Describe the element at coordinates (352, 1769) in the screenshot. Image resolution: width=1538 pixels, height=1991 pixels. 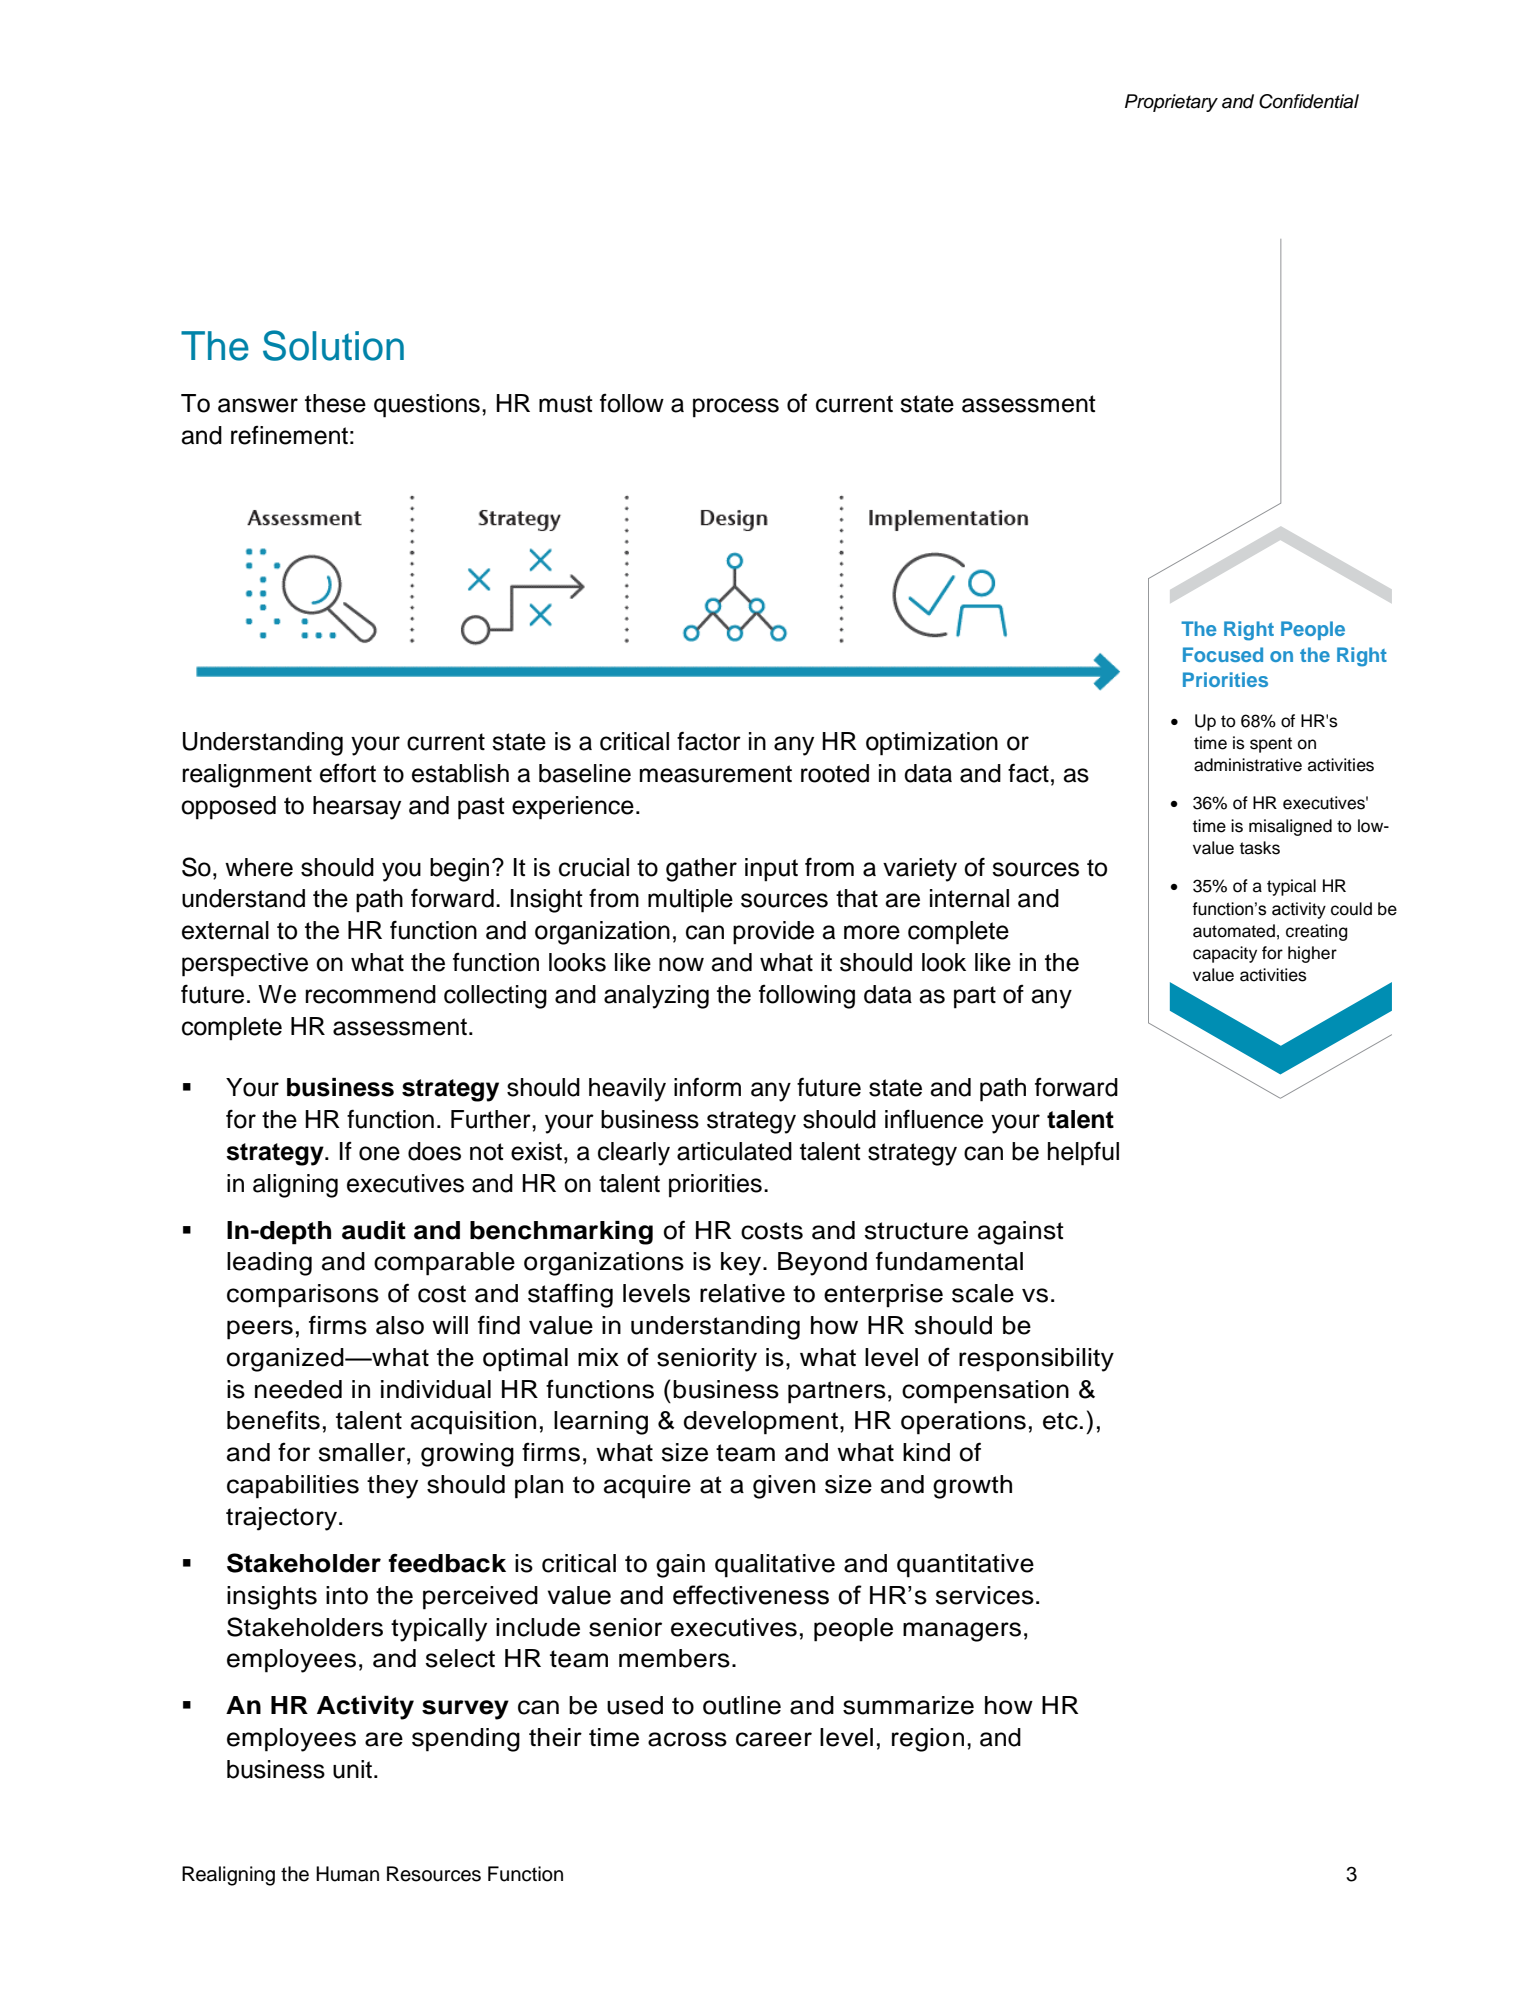
I see `unit` at that location.
